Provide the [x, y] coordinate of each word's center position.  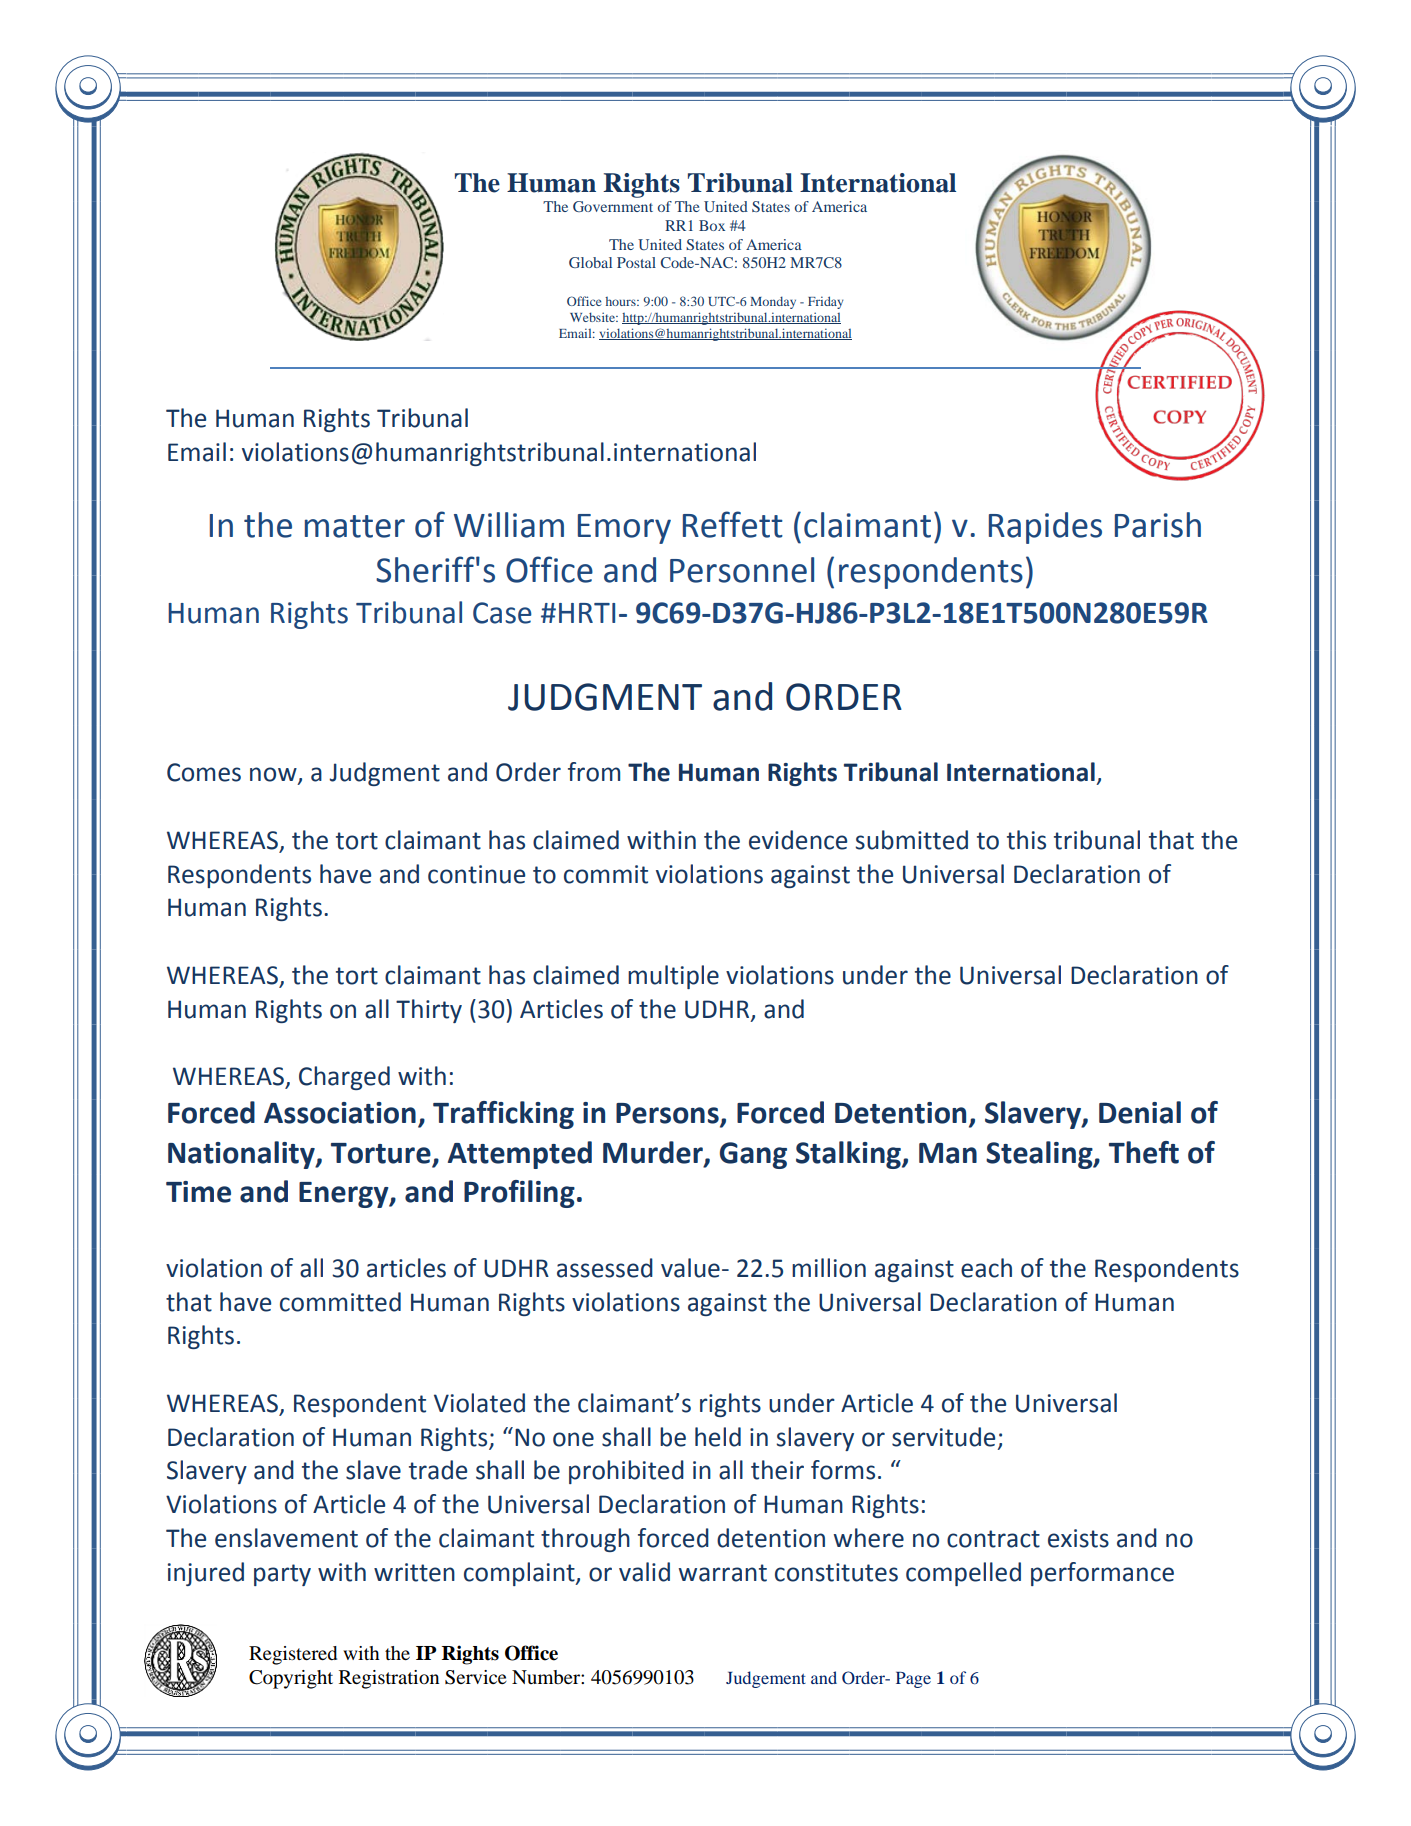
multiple [673, 977]
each [986, 1268]
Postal [636, 262]
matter [355, 526]
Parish [1158, 525]
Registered [293, 1655]
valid [644, 1572]
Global [590, 262]
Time [198, 1192]
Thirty [429, 1011]
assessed [605, 1268]
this [1026, 840]
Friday [825, 302]
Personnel [742, 570]
